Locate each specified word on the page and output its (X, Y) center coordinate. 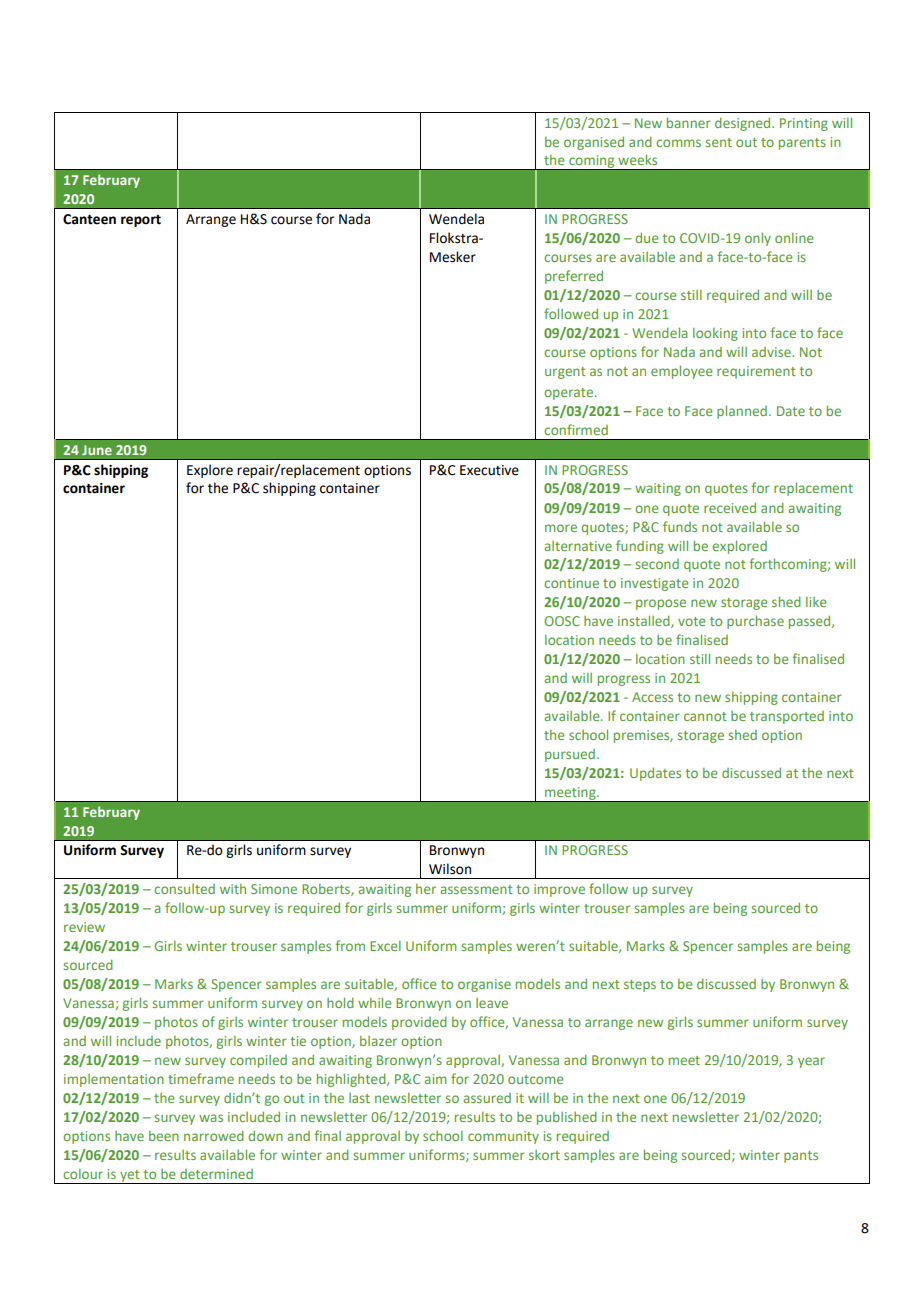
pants (801, 1157)
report (141, 221)
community (503, 1137)
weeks (637, 159)
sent (718, 142)
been (164, 1136)
